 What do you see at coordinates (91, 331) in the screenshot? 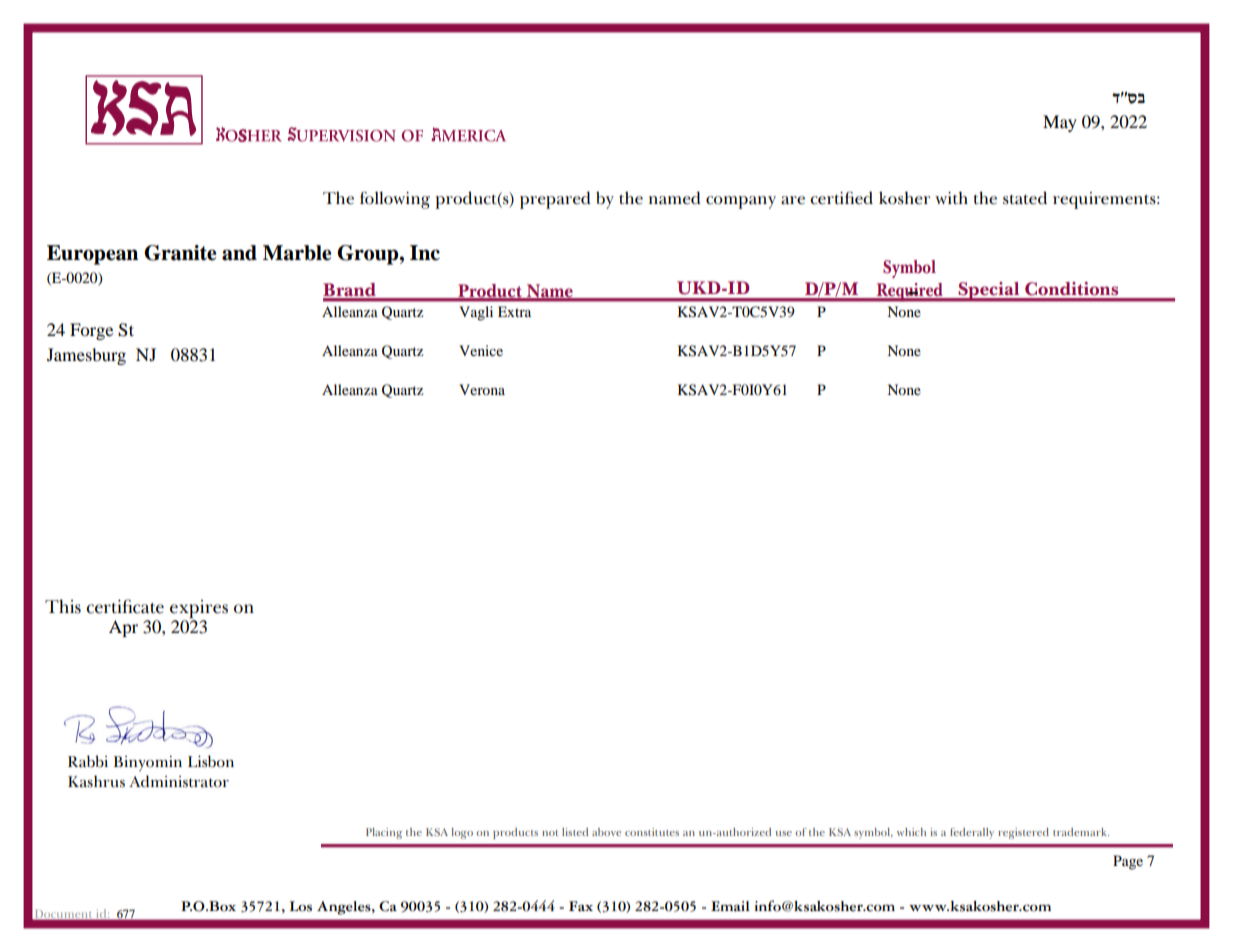
I see `Forge` at bounding box center [91, 331].
